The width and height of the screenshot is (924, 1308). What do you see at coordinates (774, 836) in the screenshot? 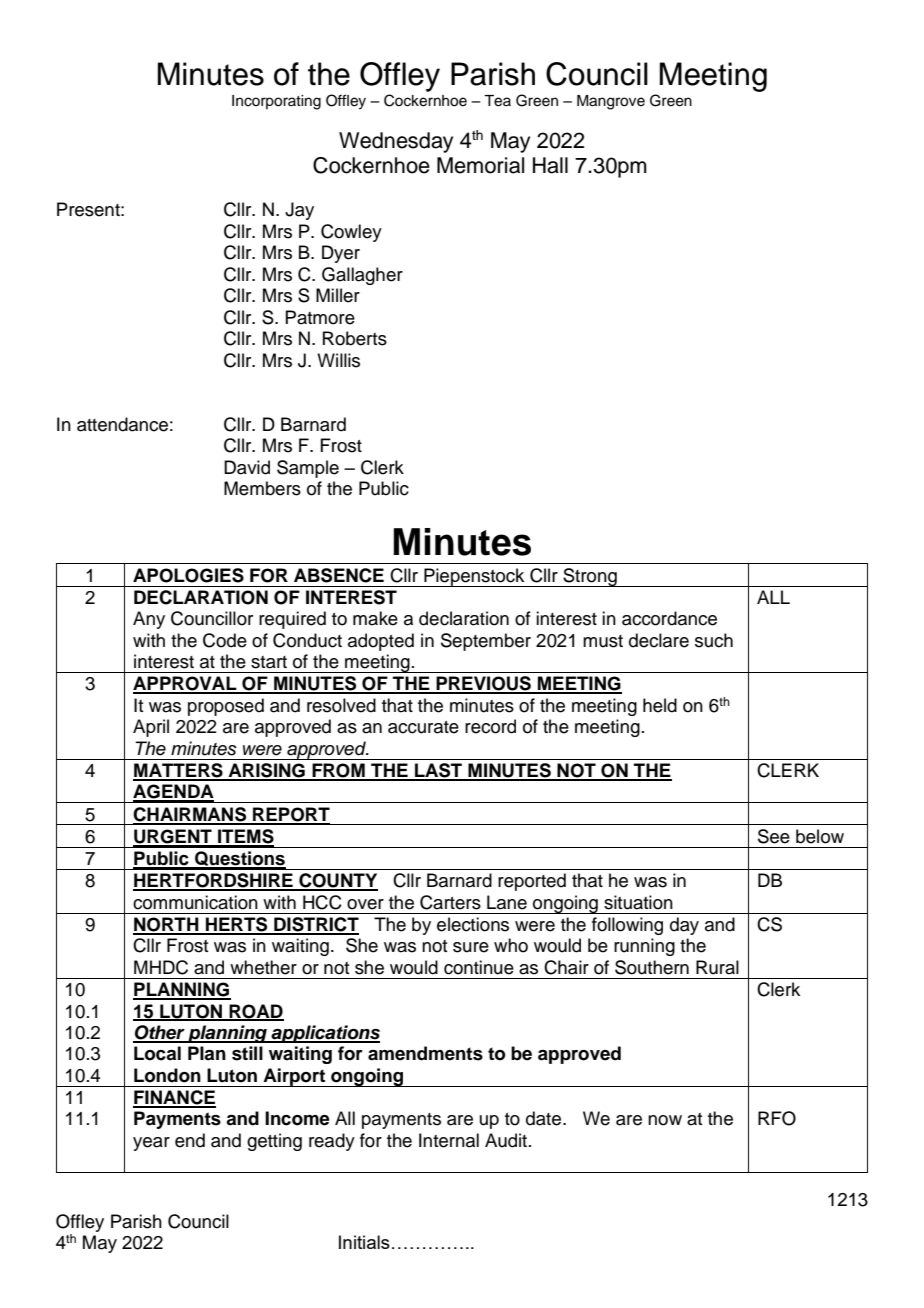
I see `See` at bounding box center [774, 836].
